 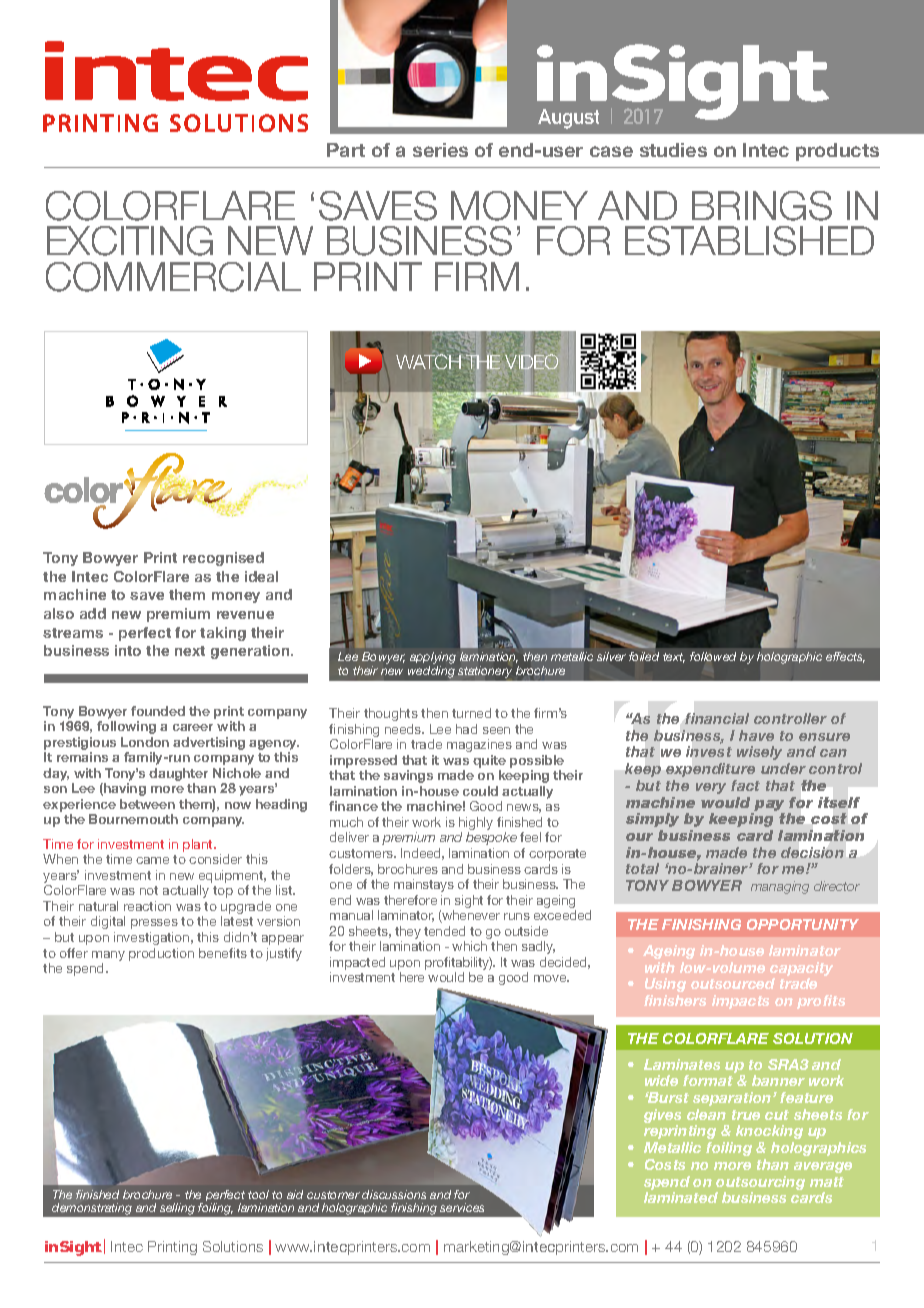 What do you see at coordinates (462, 1207) in the screenshot?
I see `services` at bounding box center [462, 1207].
